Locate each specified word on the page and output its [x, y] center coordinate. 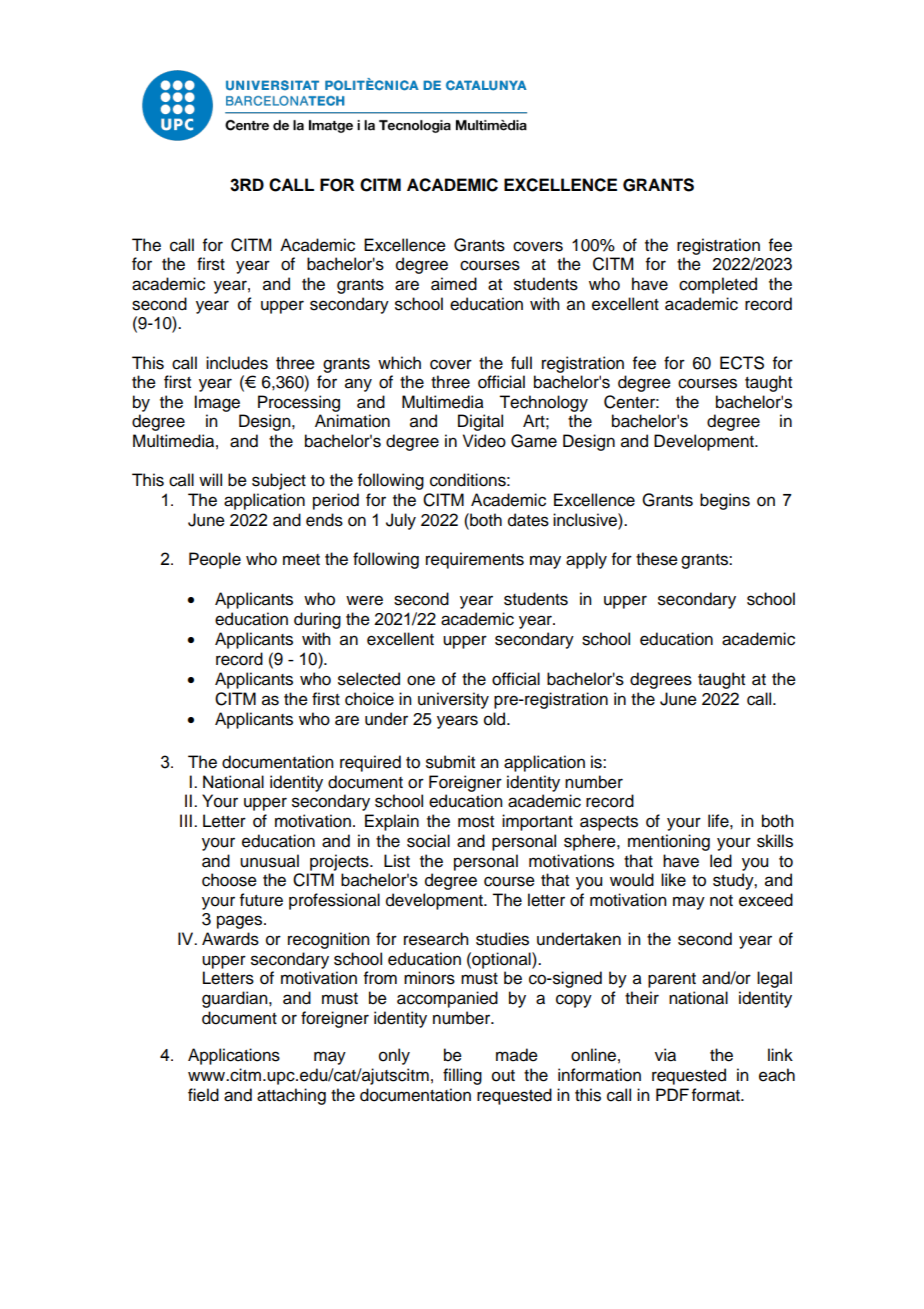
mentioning [669, 842]
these [657, 559]
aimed [454, 284]
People [215, 560]
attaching [291, 1096]
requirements [475, 560]
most [476, 822]
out [503, 1076]
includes [237, 363]
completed [718, 285]
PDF [672, 1094]
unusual [269, 861]
